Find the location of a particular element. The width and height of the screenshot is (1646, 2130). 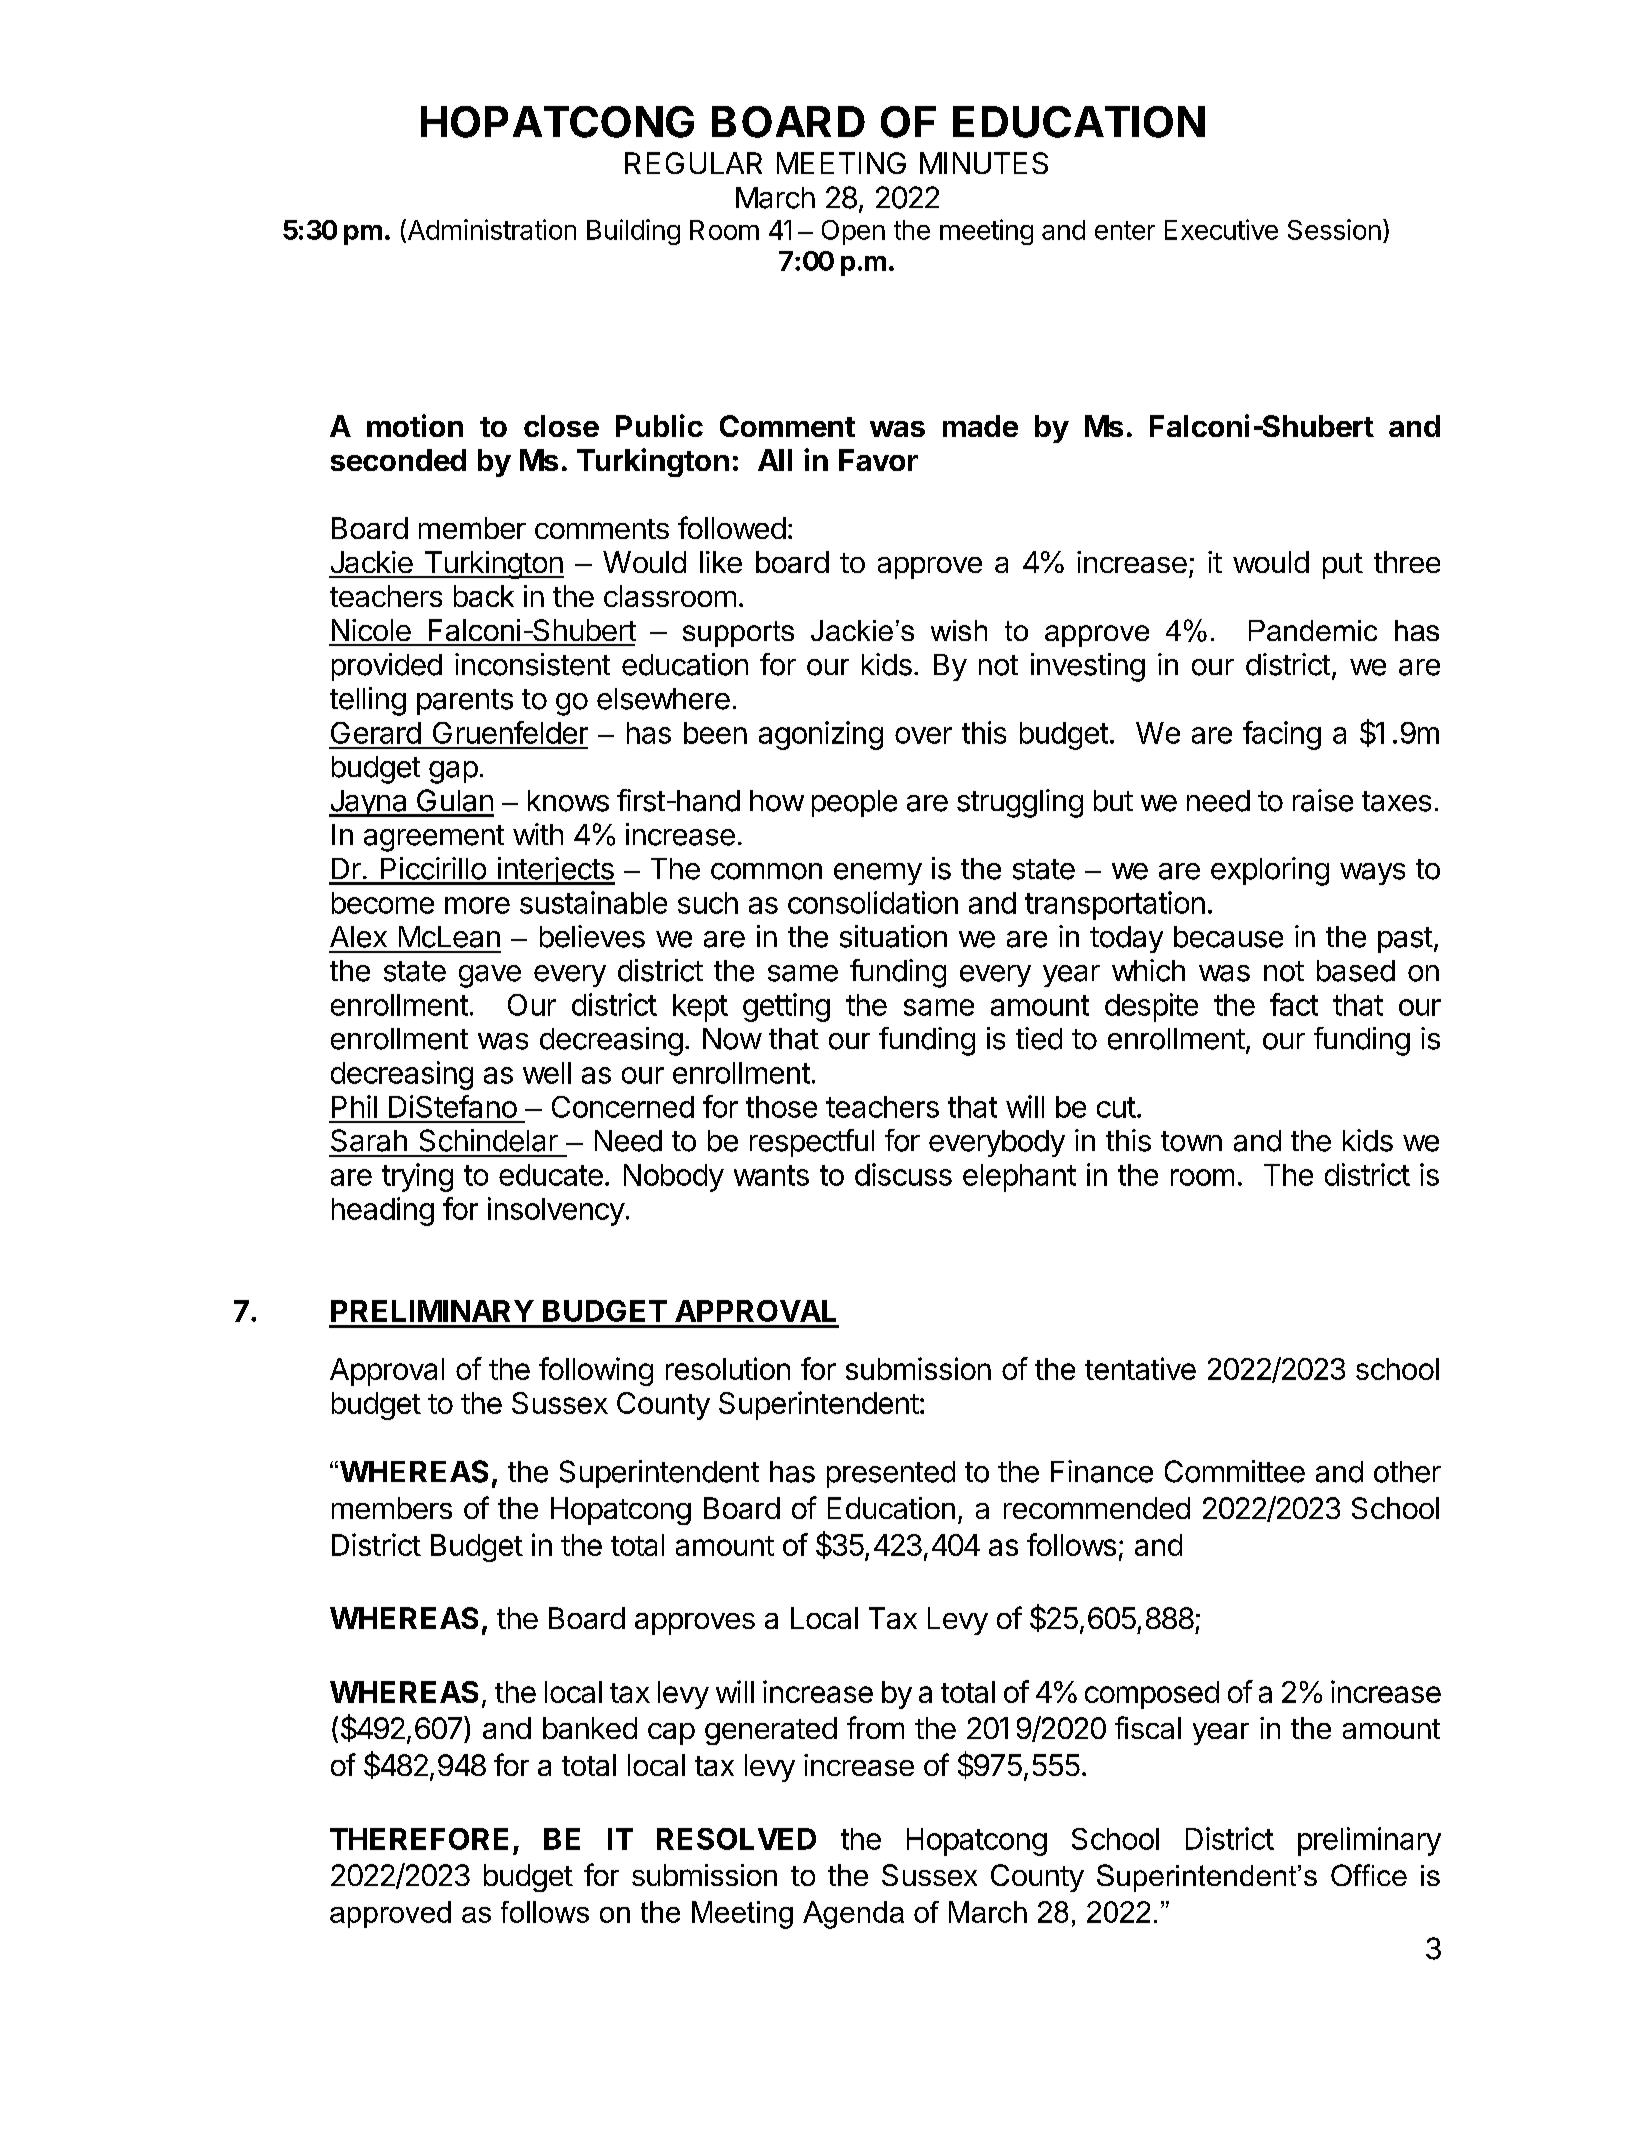

Office is located at coordinates (1369, 1875).
